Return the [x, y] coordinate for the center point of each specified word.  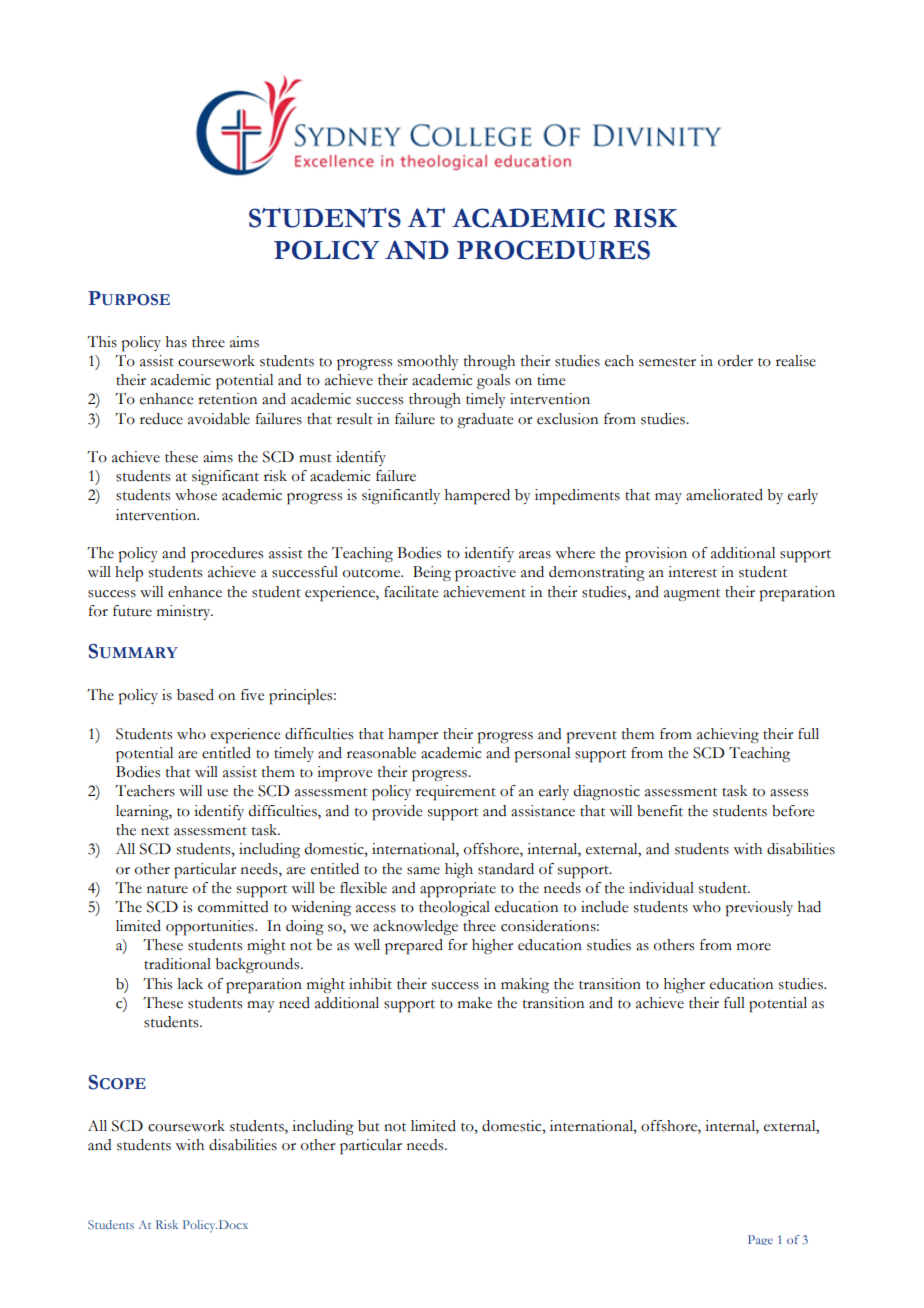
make [475, 1003]
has [176, 342]
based [195, 695]
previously [759, 909]
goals [493, 382]
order [735, 361]
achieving [728, 736]
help [129, 574]
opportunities [211, 928]
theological [454, 908]
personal [542, 755]
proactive [485, 574]
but [369, 1126]
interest [692, 572]
